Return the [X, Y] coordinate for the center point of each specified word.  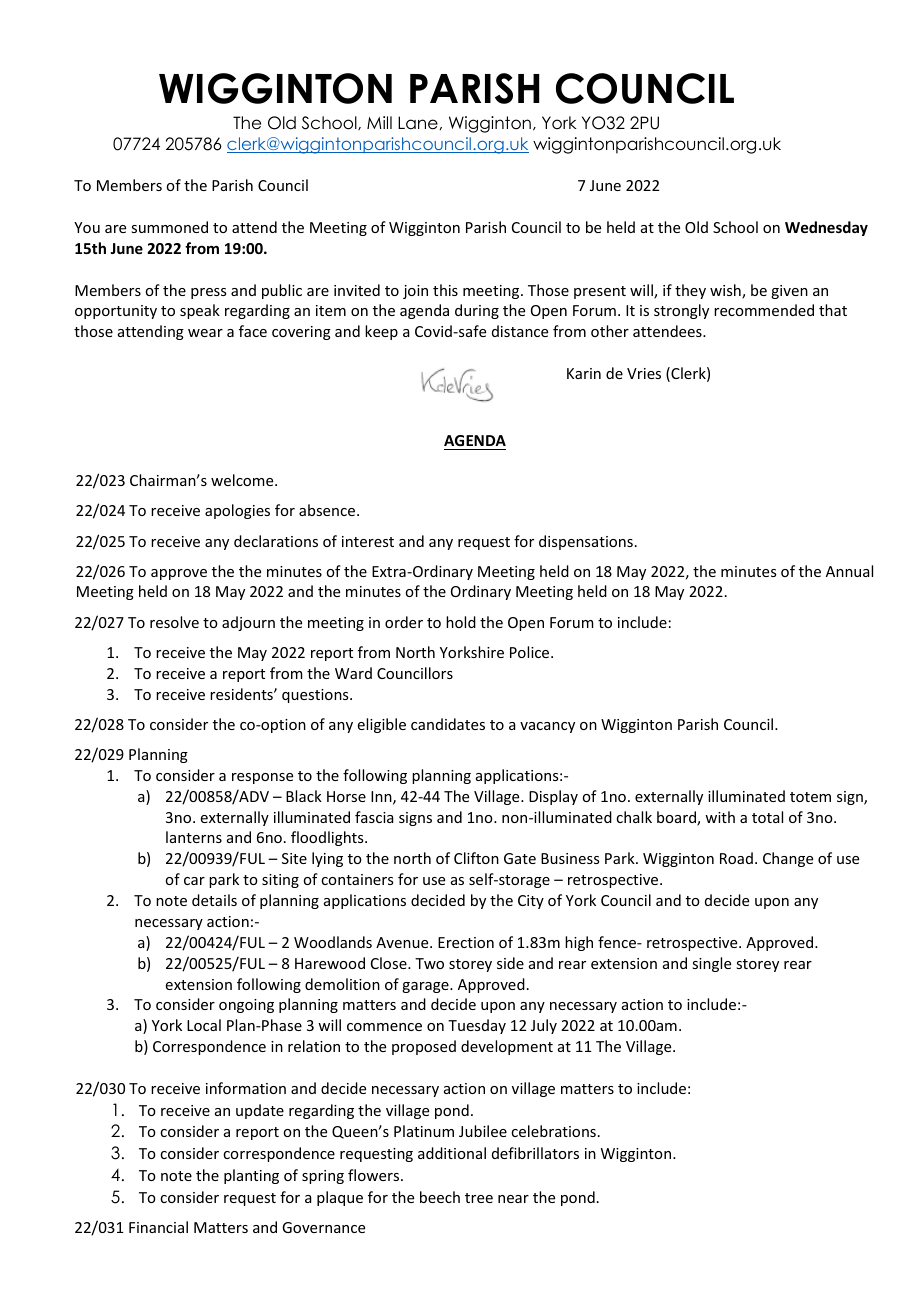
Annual [849, 571]
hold [461, 622]
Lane [418, 123]
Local [204, 1025]
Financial [158, 1227]
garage [426, 987]
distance [520, 331]
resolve [174, 622]
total [767, 817]
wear [205, 333]
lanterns [194, 837]
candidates [448, 724]
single [711, 964]
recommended [764, 310]
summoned [169, 227]
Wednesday [826, 228]
